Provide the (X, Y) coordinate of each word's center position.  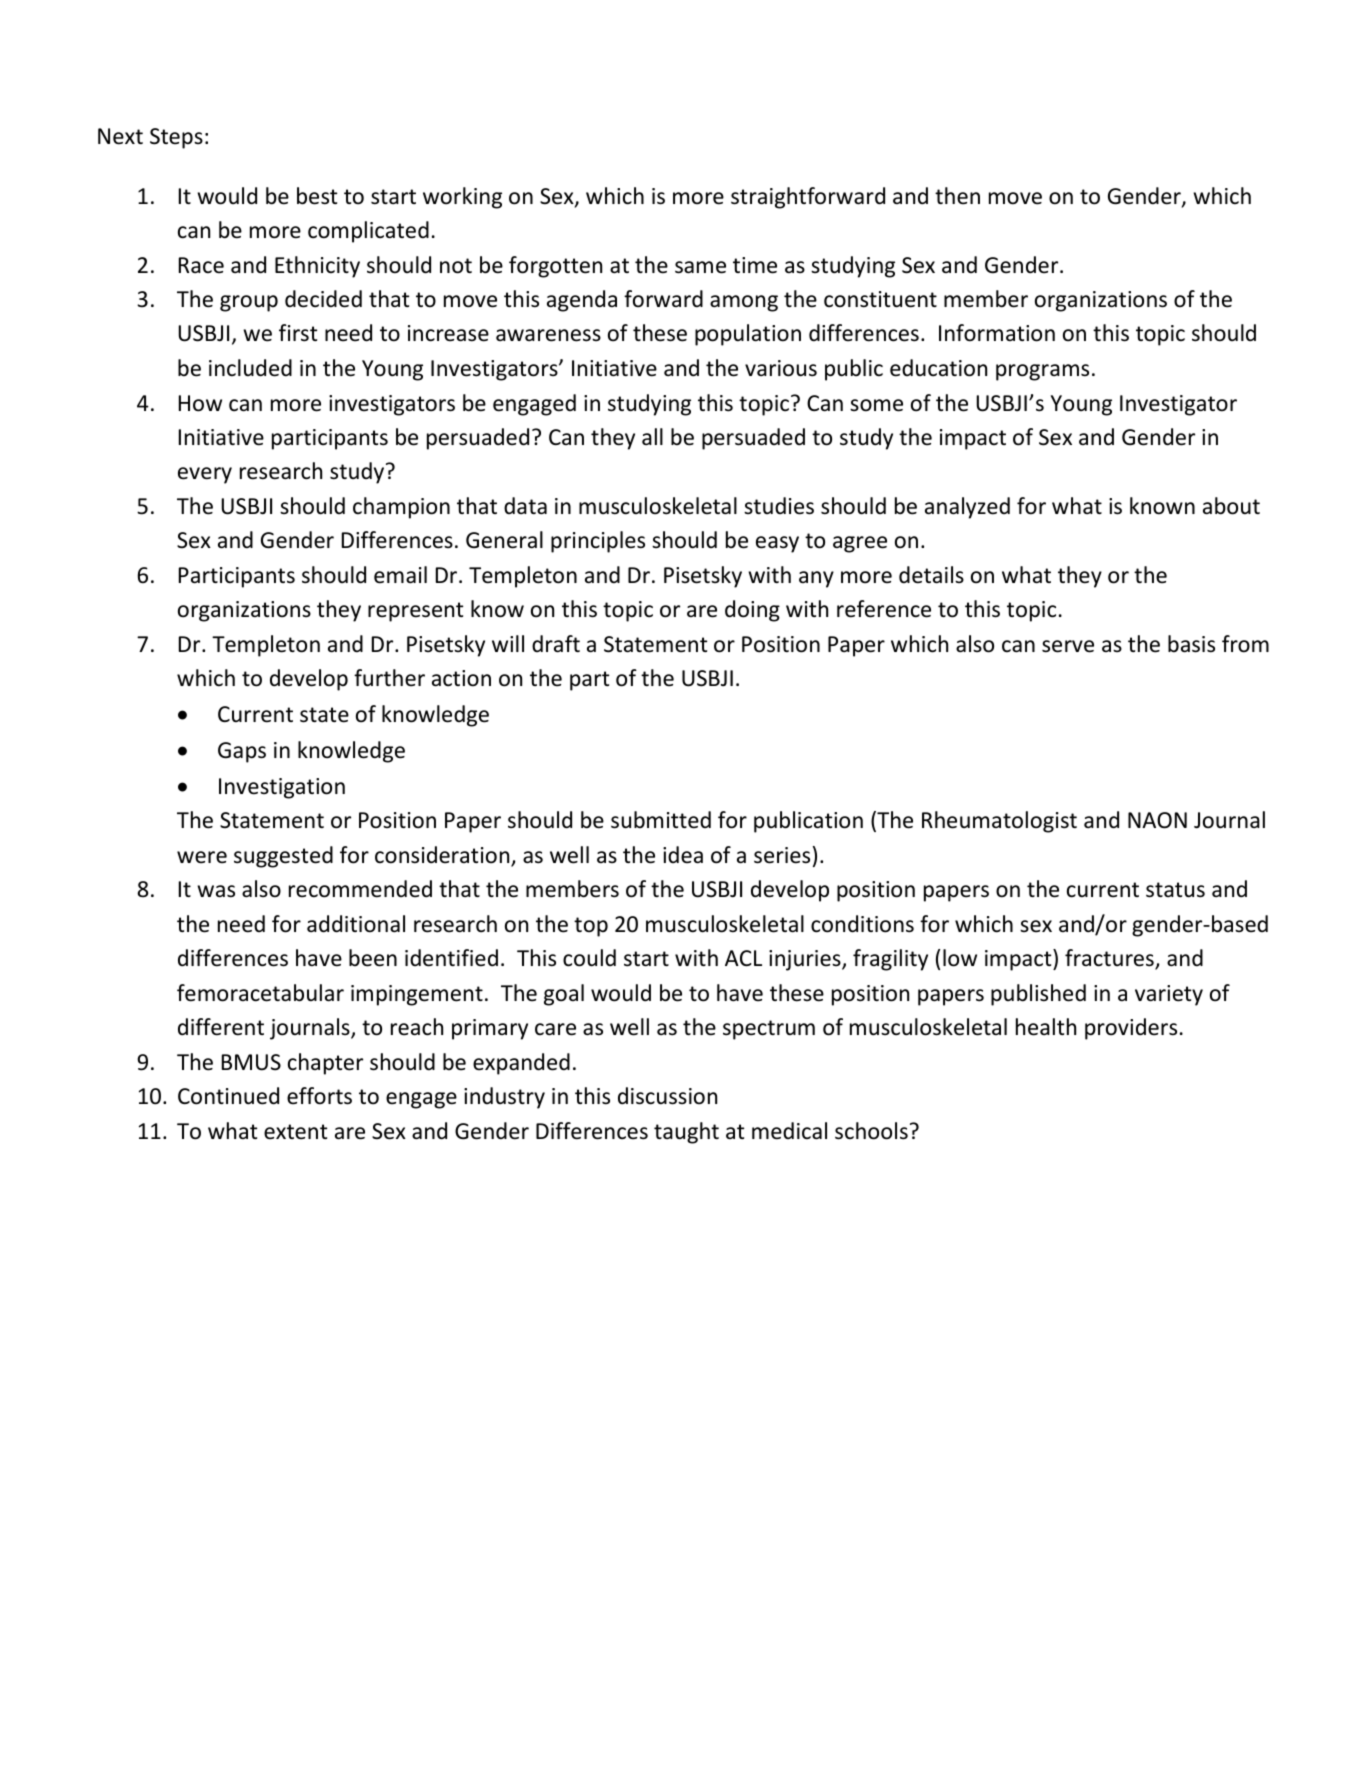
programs (1042, 372)
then (957, 196)
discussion (667, 1096)
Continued (228, 1096)
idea (683, 855)
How (200, 403)
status (1175, 890)
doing (752, 611)
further (389, 678)
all (652, 436)
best (317, 196)
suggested (283, 857)
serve (1068, 646)
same (700, 267)
